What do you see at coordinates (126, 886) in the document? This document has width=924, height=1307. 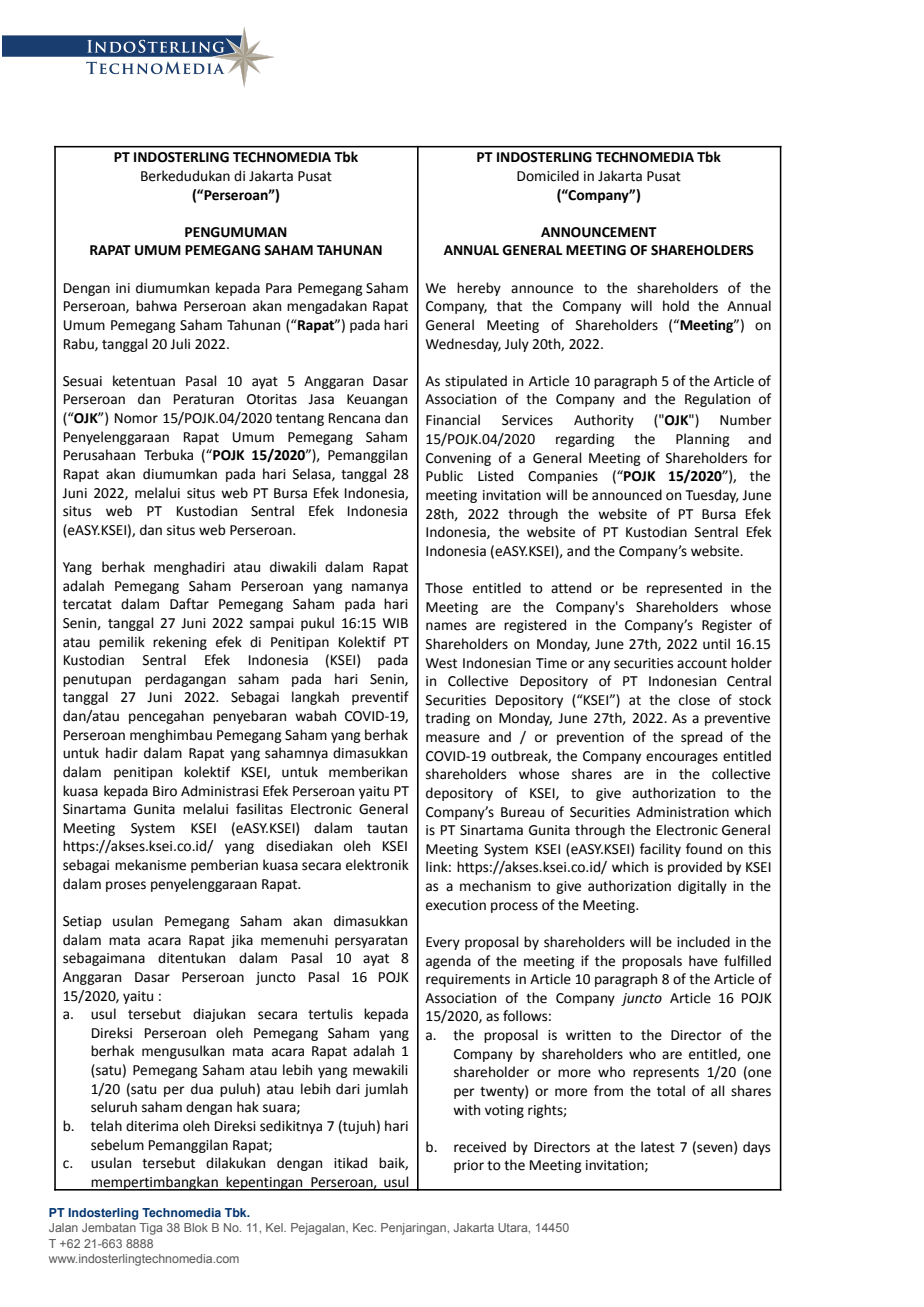 I see `proses` at bounding box center [126, 886].
